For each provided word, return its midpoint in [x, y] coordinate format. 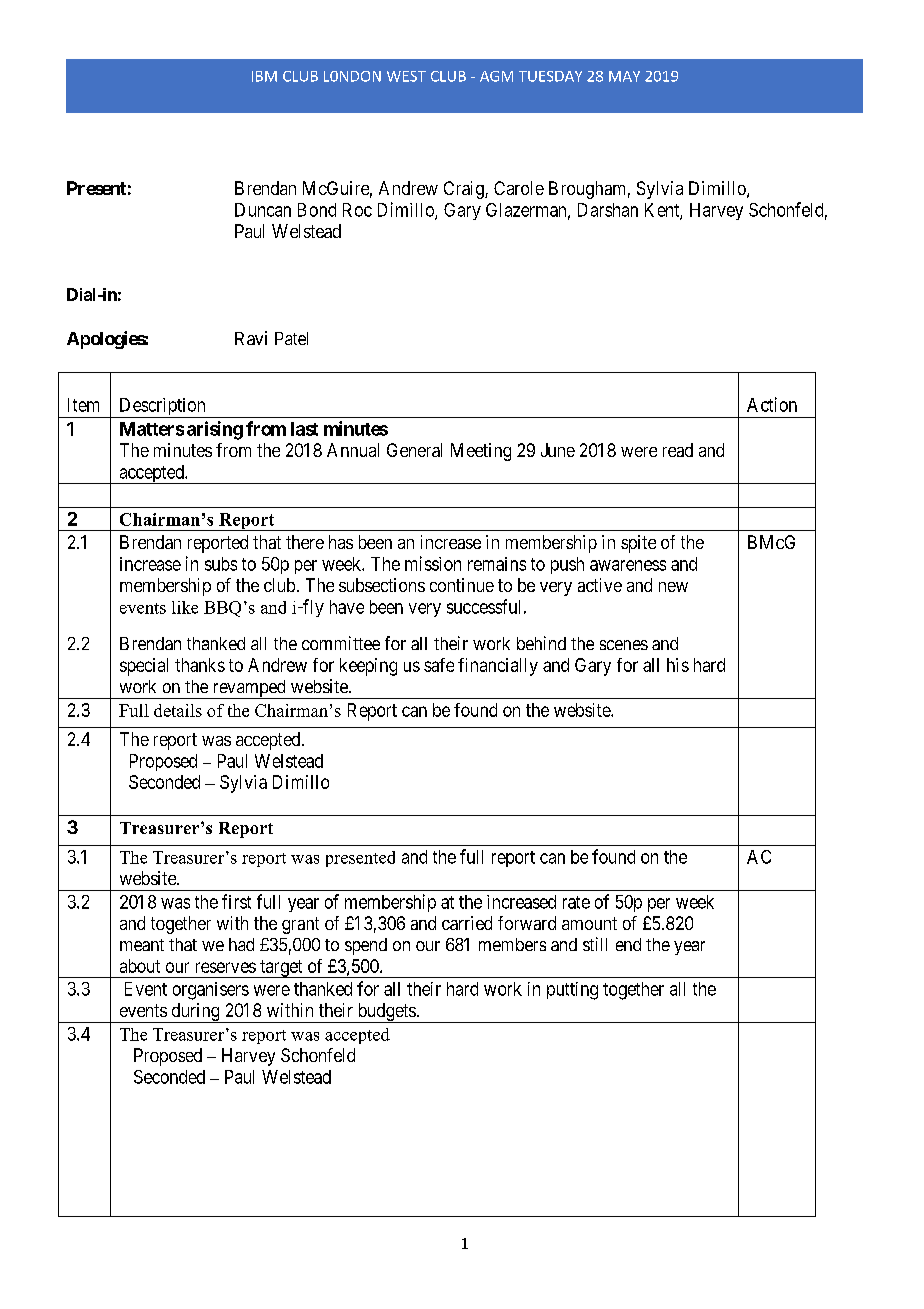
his [678, 665]
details [178, 710]
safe [439, 665]
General [414, 450]
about [140, 966]
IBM [264, 76]
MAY [624, 76]
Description [162, 408]
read [678, 450]
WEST [406, 76]
